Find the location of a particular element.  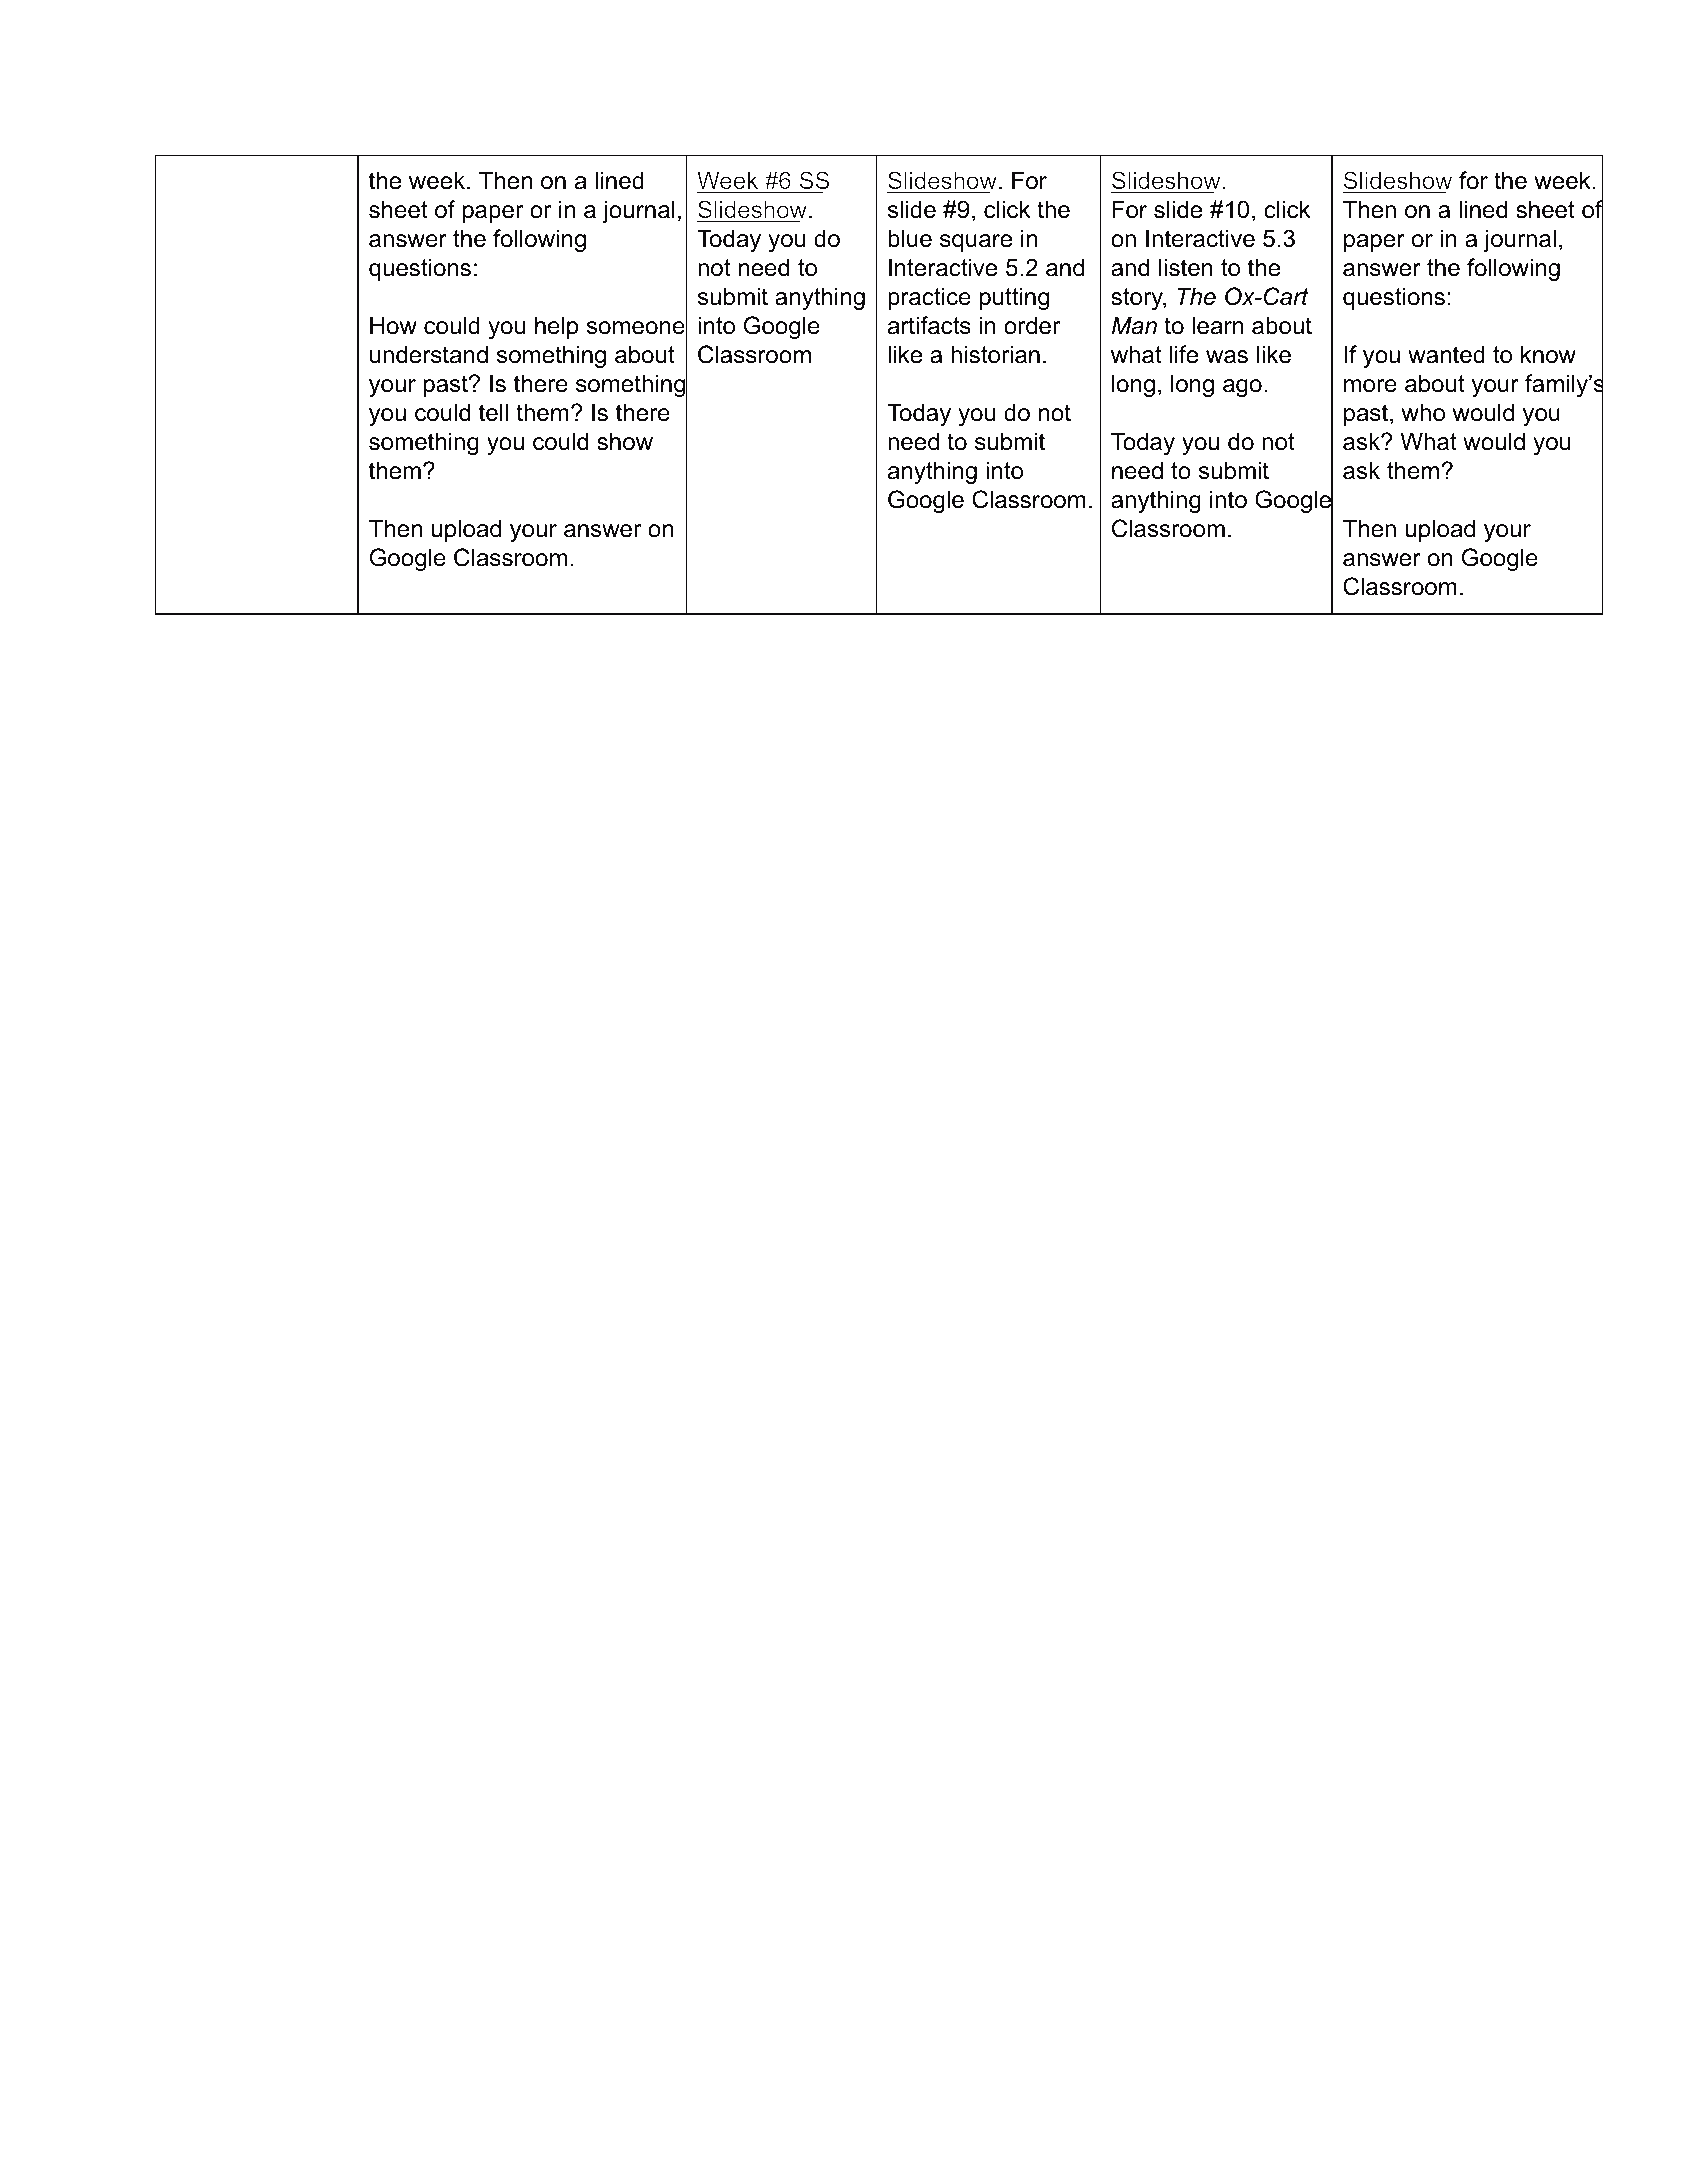

blue is located at coordinates (910, 238).
